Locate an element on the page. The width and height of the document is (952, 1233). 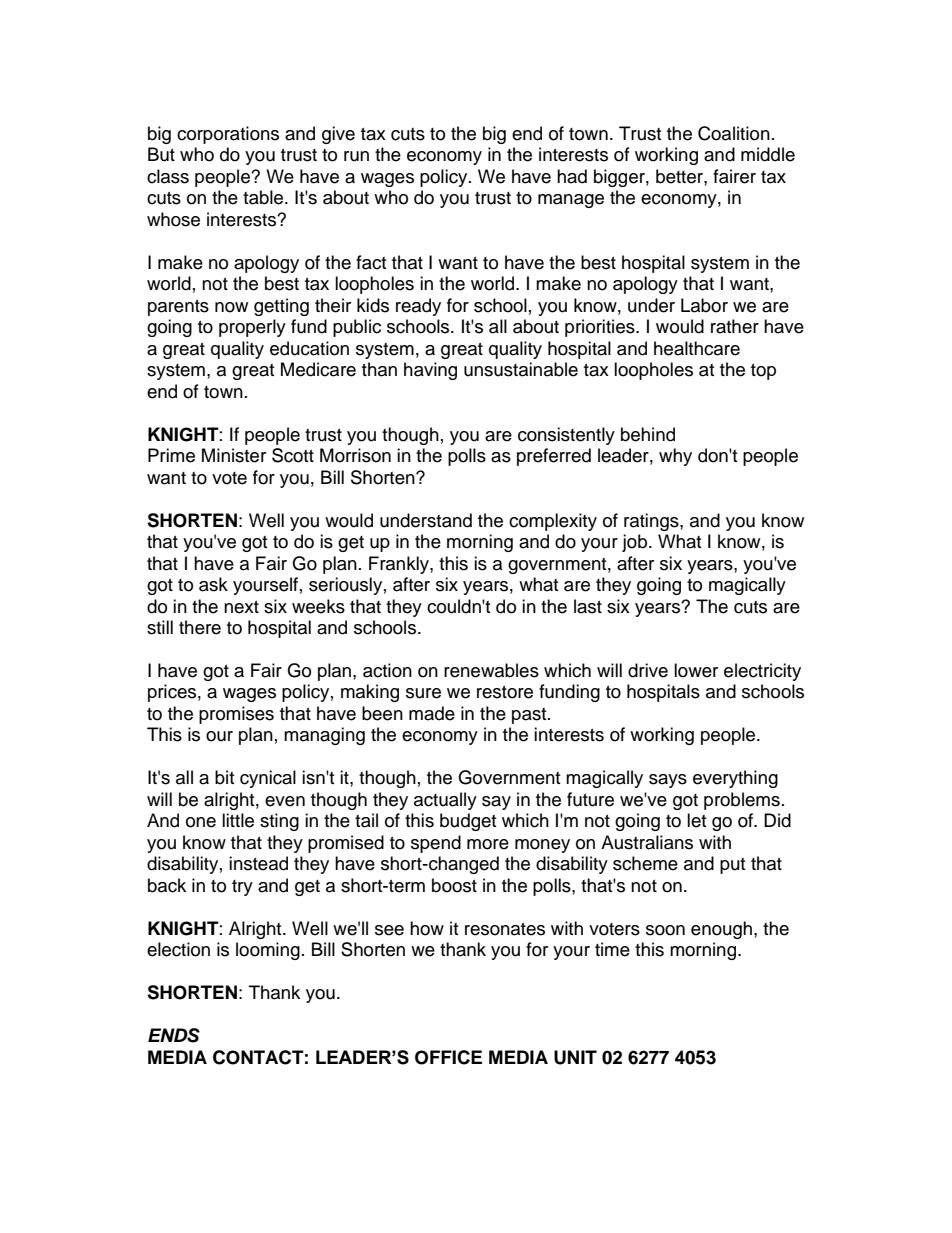
Frankly is located at coordinates (400, 565).
